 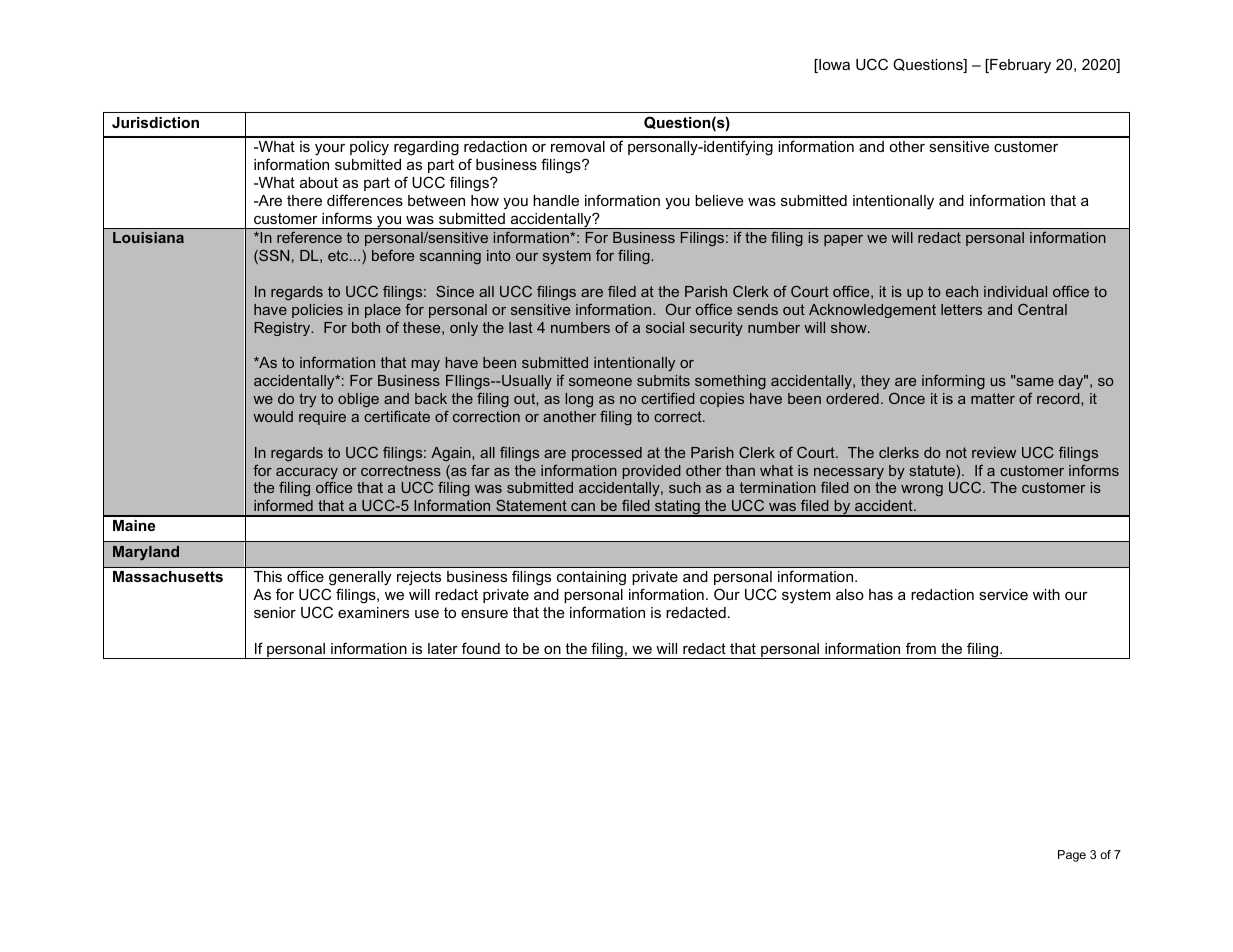 I want to click on later, so click(x=443, y=648).
